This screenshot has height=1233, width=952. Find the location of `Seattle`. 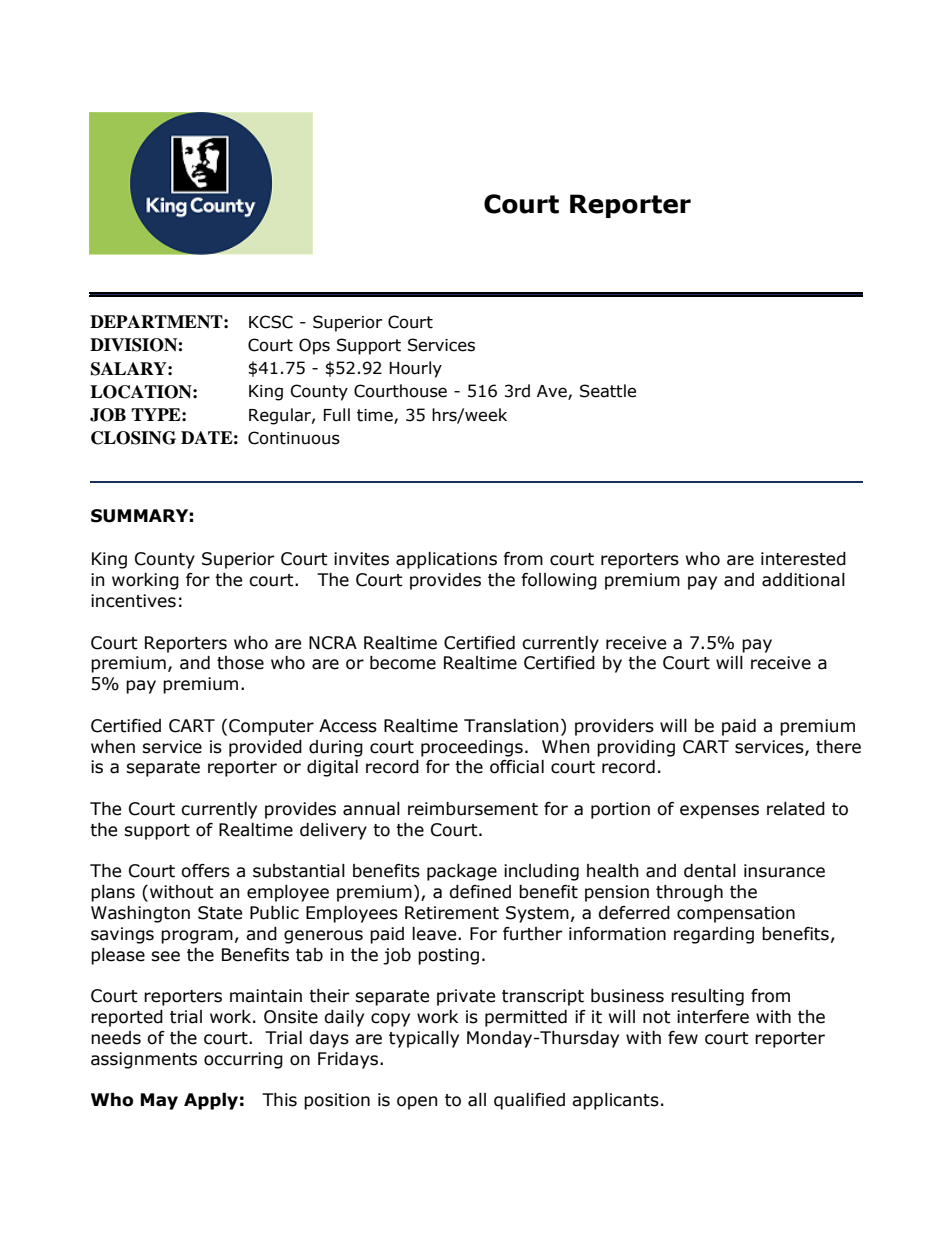

Seattle is located at coordinates (608, 391).
